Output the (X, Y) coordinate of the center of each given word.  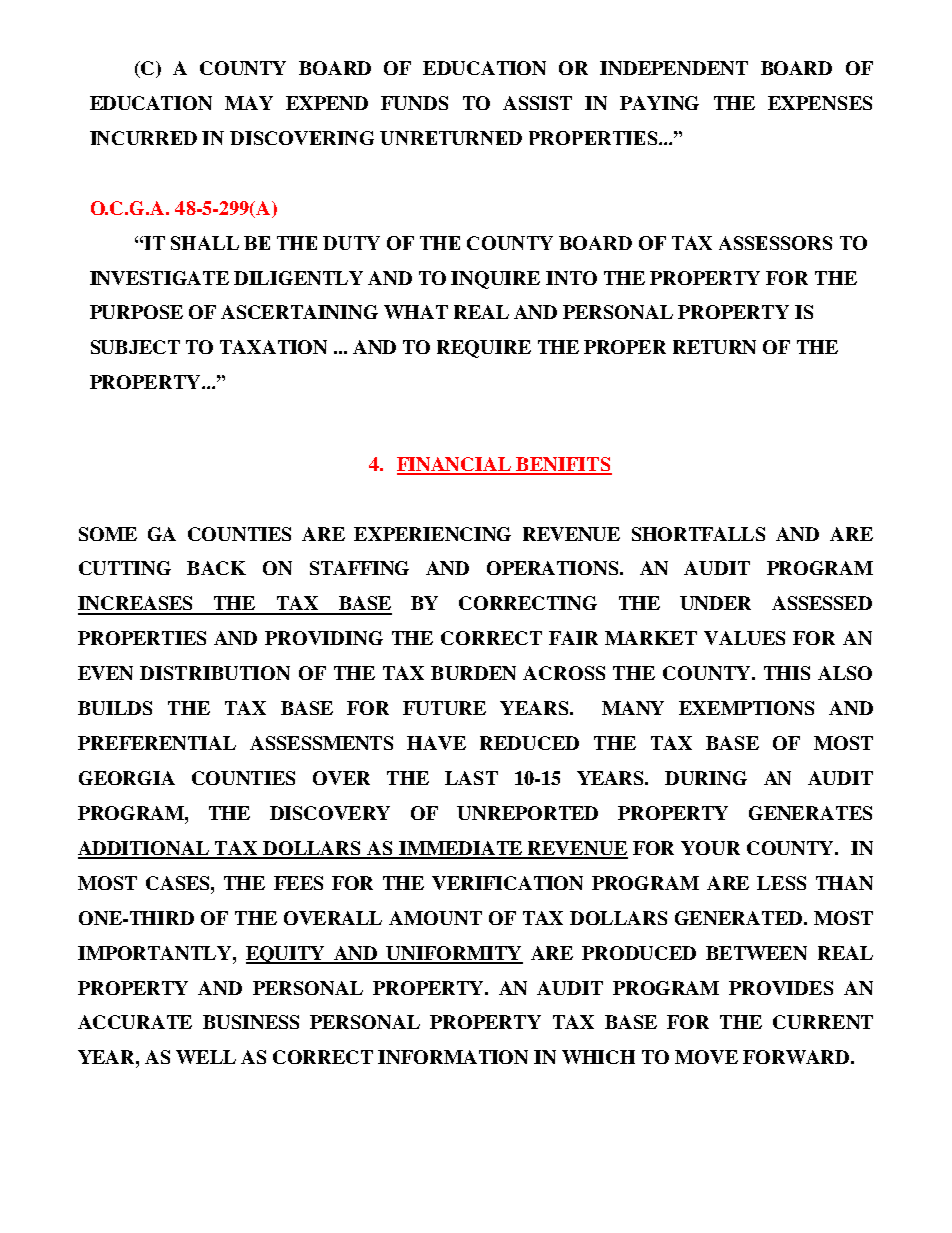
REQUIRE (484, 349)
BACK (216, 568)
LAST (471, 778)
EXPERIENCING (432, 534)
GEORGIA (127, 778)
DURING (706, 778)
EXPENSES (820, 103)
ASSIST (537, 103)
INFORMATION (453, 1057)
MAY (249, 103)
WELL (206, 1057)
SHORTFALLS (698, 534)
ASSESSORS (775, 243)
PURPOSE (136, 312)
